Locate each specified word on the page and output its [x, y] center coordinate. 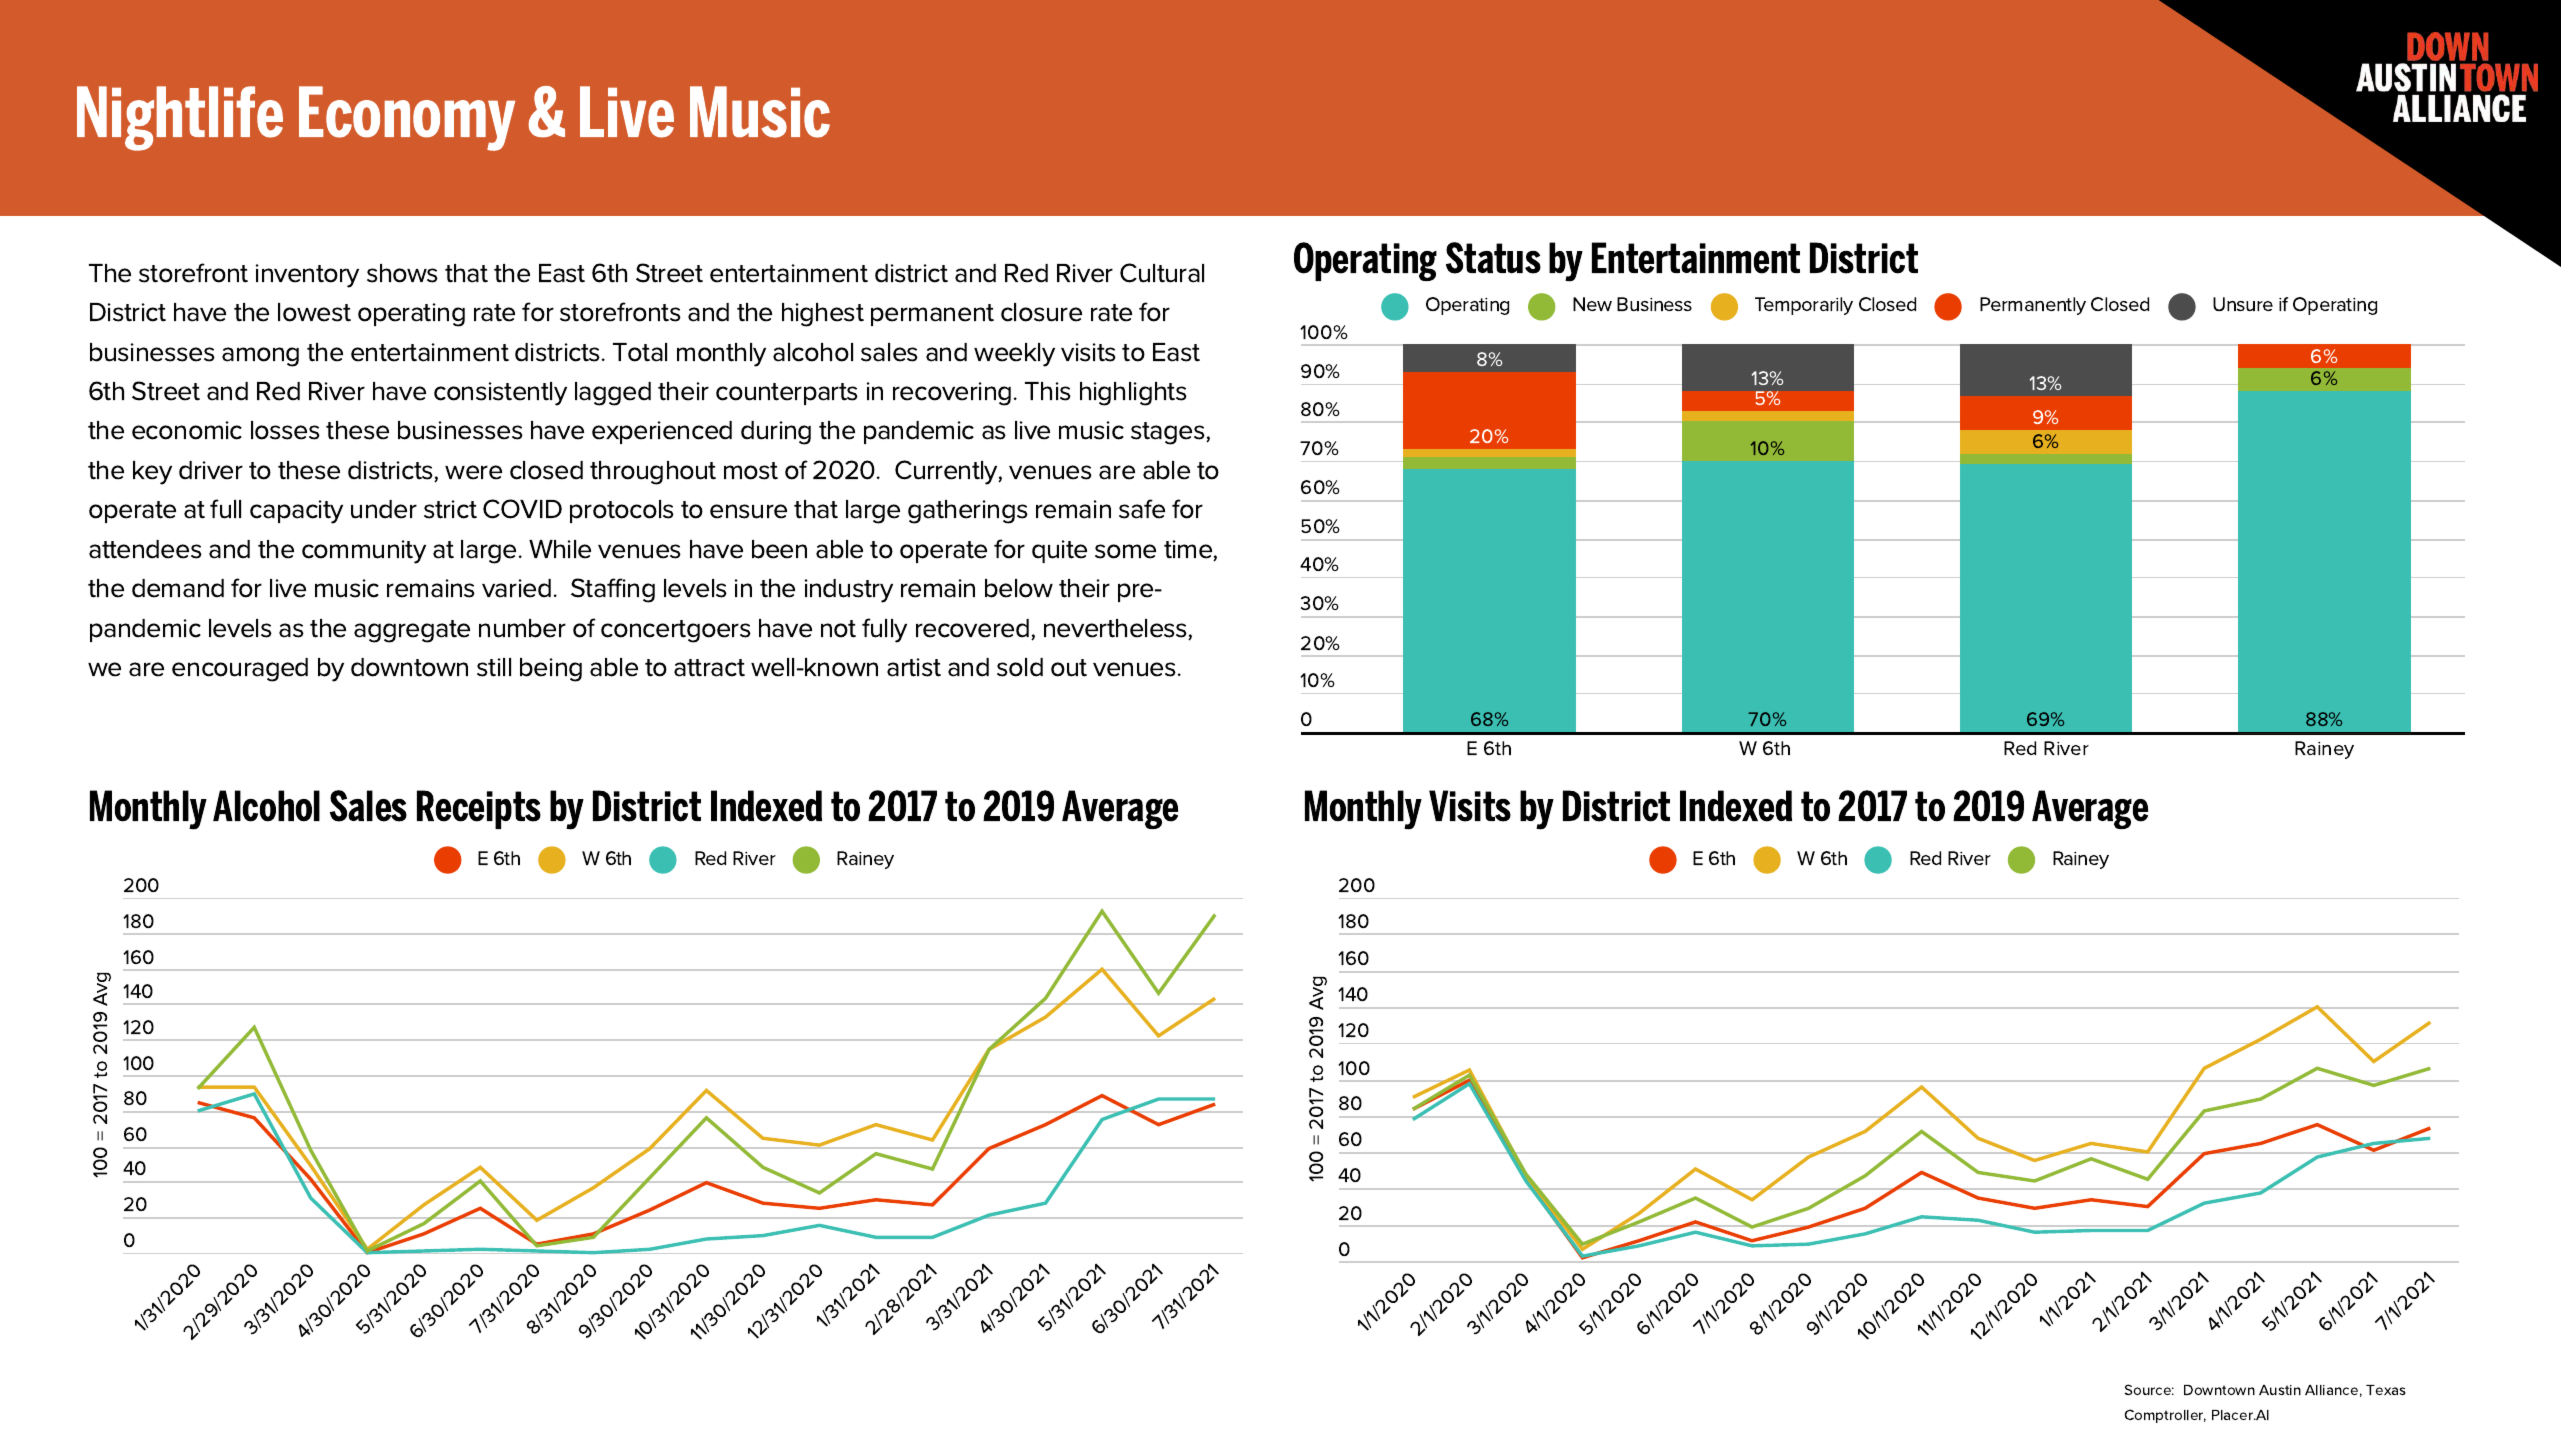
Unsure [2243, 304]
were [473, 472]
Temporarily [1804, 306]
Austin [2280, 1390]
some [1125, 551]
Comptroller [2165, 1416]
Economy [407, 118]
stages [1169, 433]
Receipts [479, 809]
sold [1020, 667]
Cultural [1162, 273]
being [551, 670]
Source [2149, 1389]
